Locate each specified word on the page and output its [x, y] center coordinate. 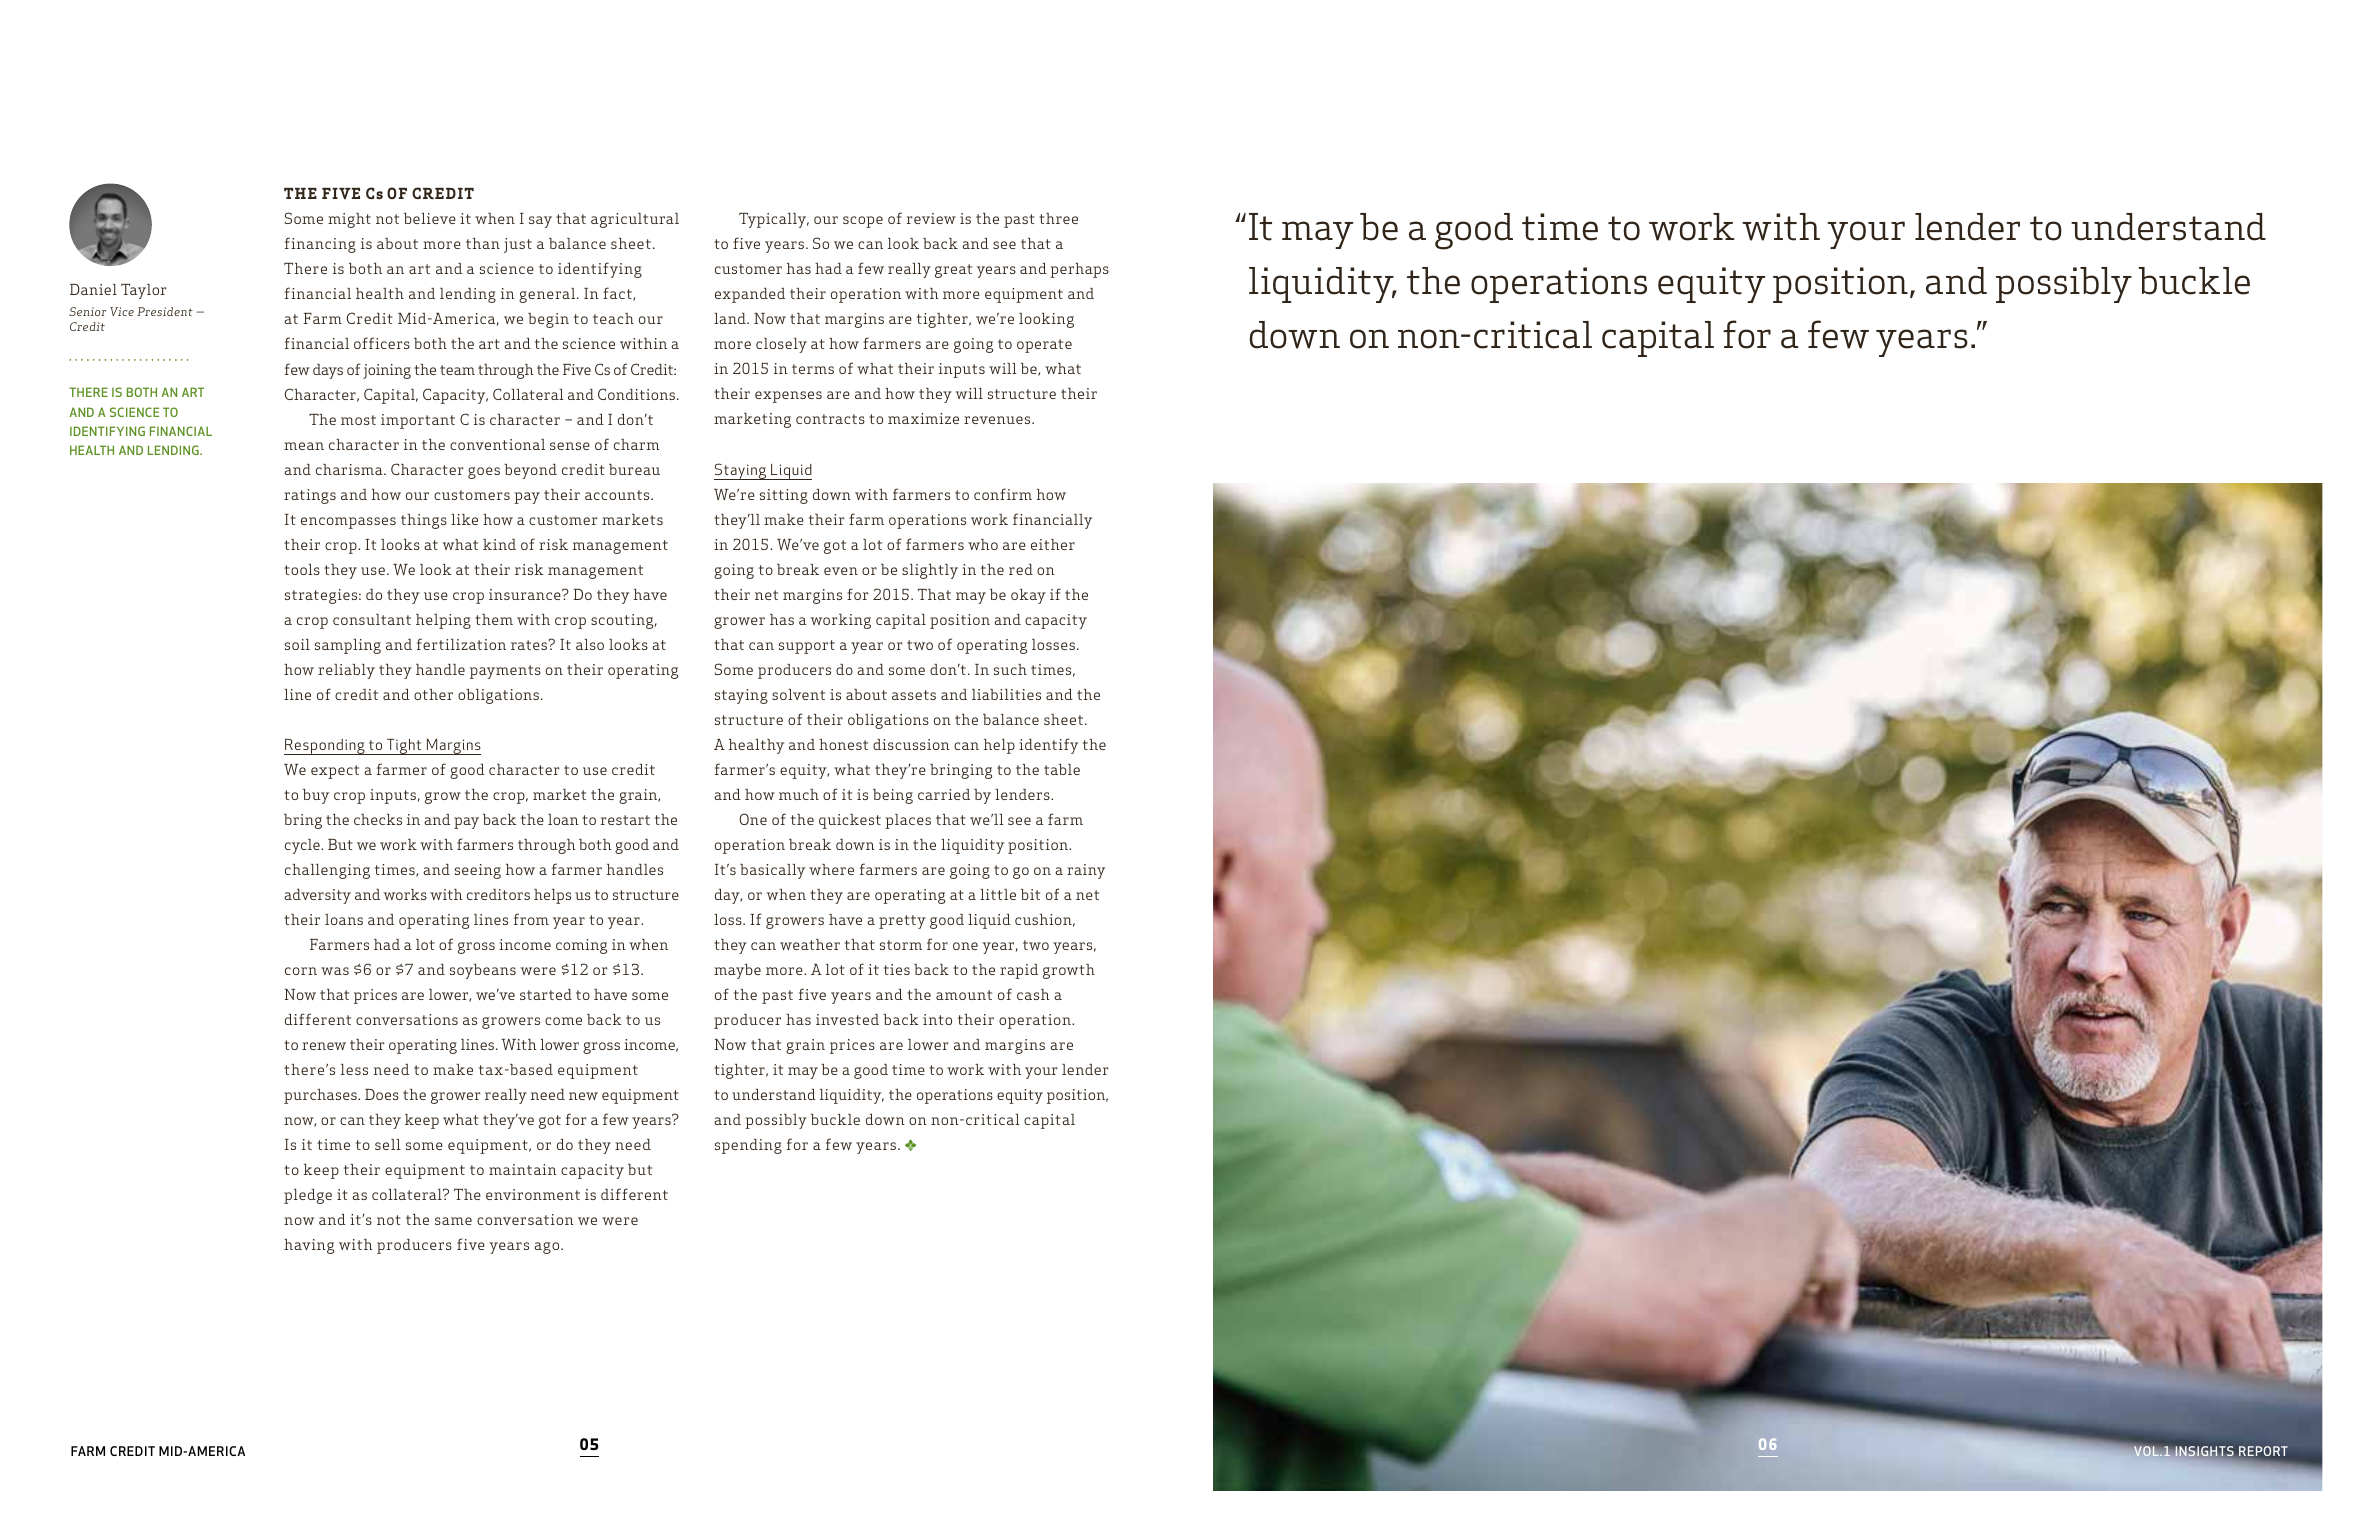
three [1058, 218]
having [309, 1246]
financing [320, 245]
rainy [1086, 871]
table [1062, 769]
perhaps [1079, 270]
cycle [303, 846]
